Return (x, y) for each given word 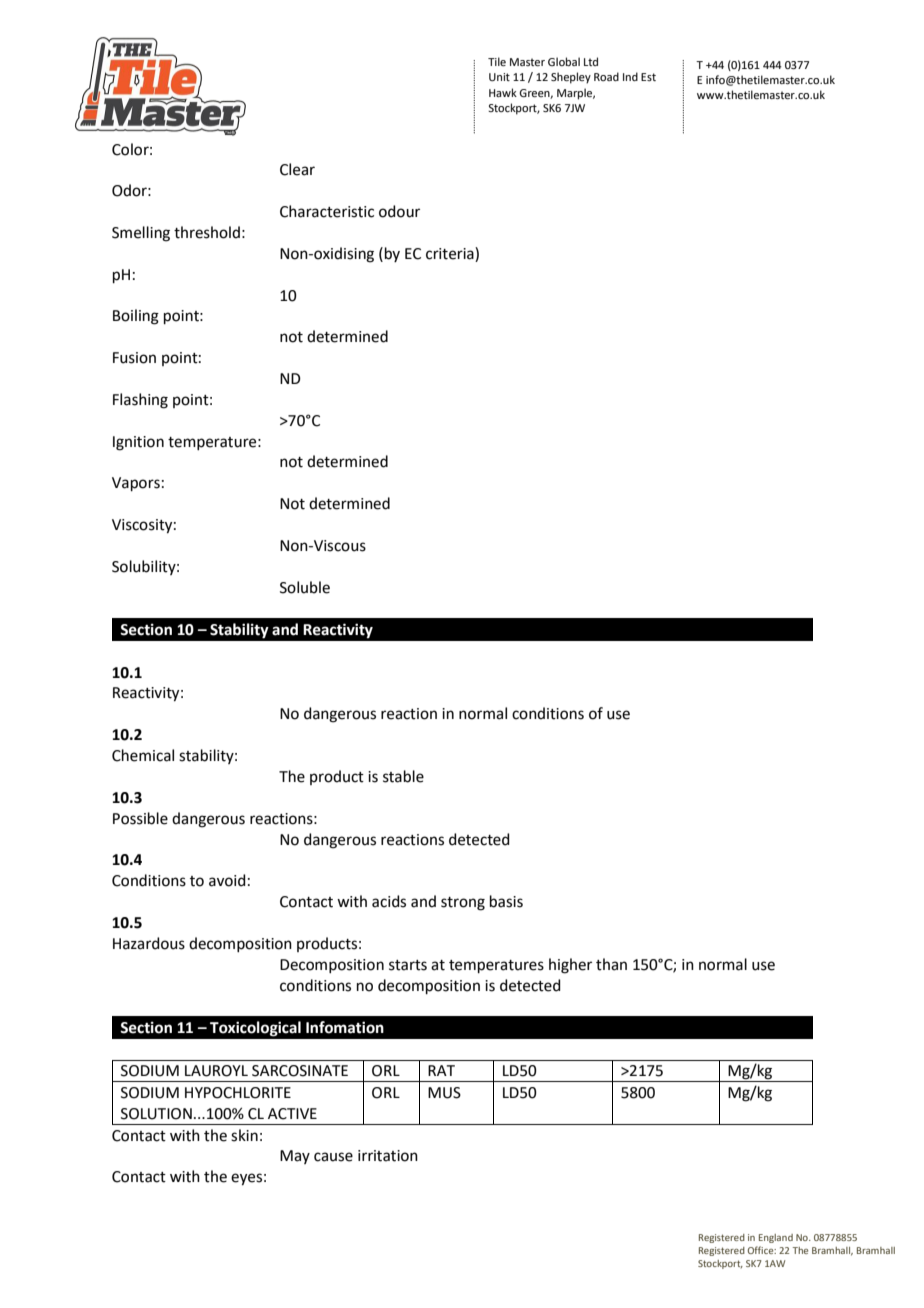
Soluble (305, 587)
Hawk (503, 92)
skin (244, 1135)
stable (403, 776)
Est (648, 77)
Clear (297, 169)
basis (506, 901)
